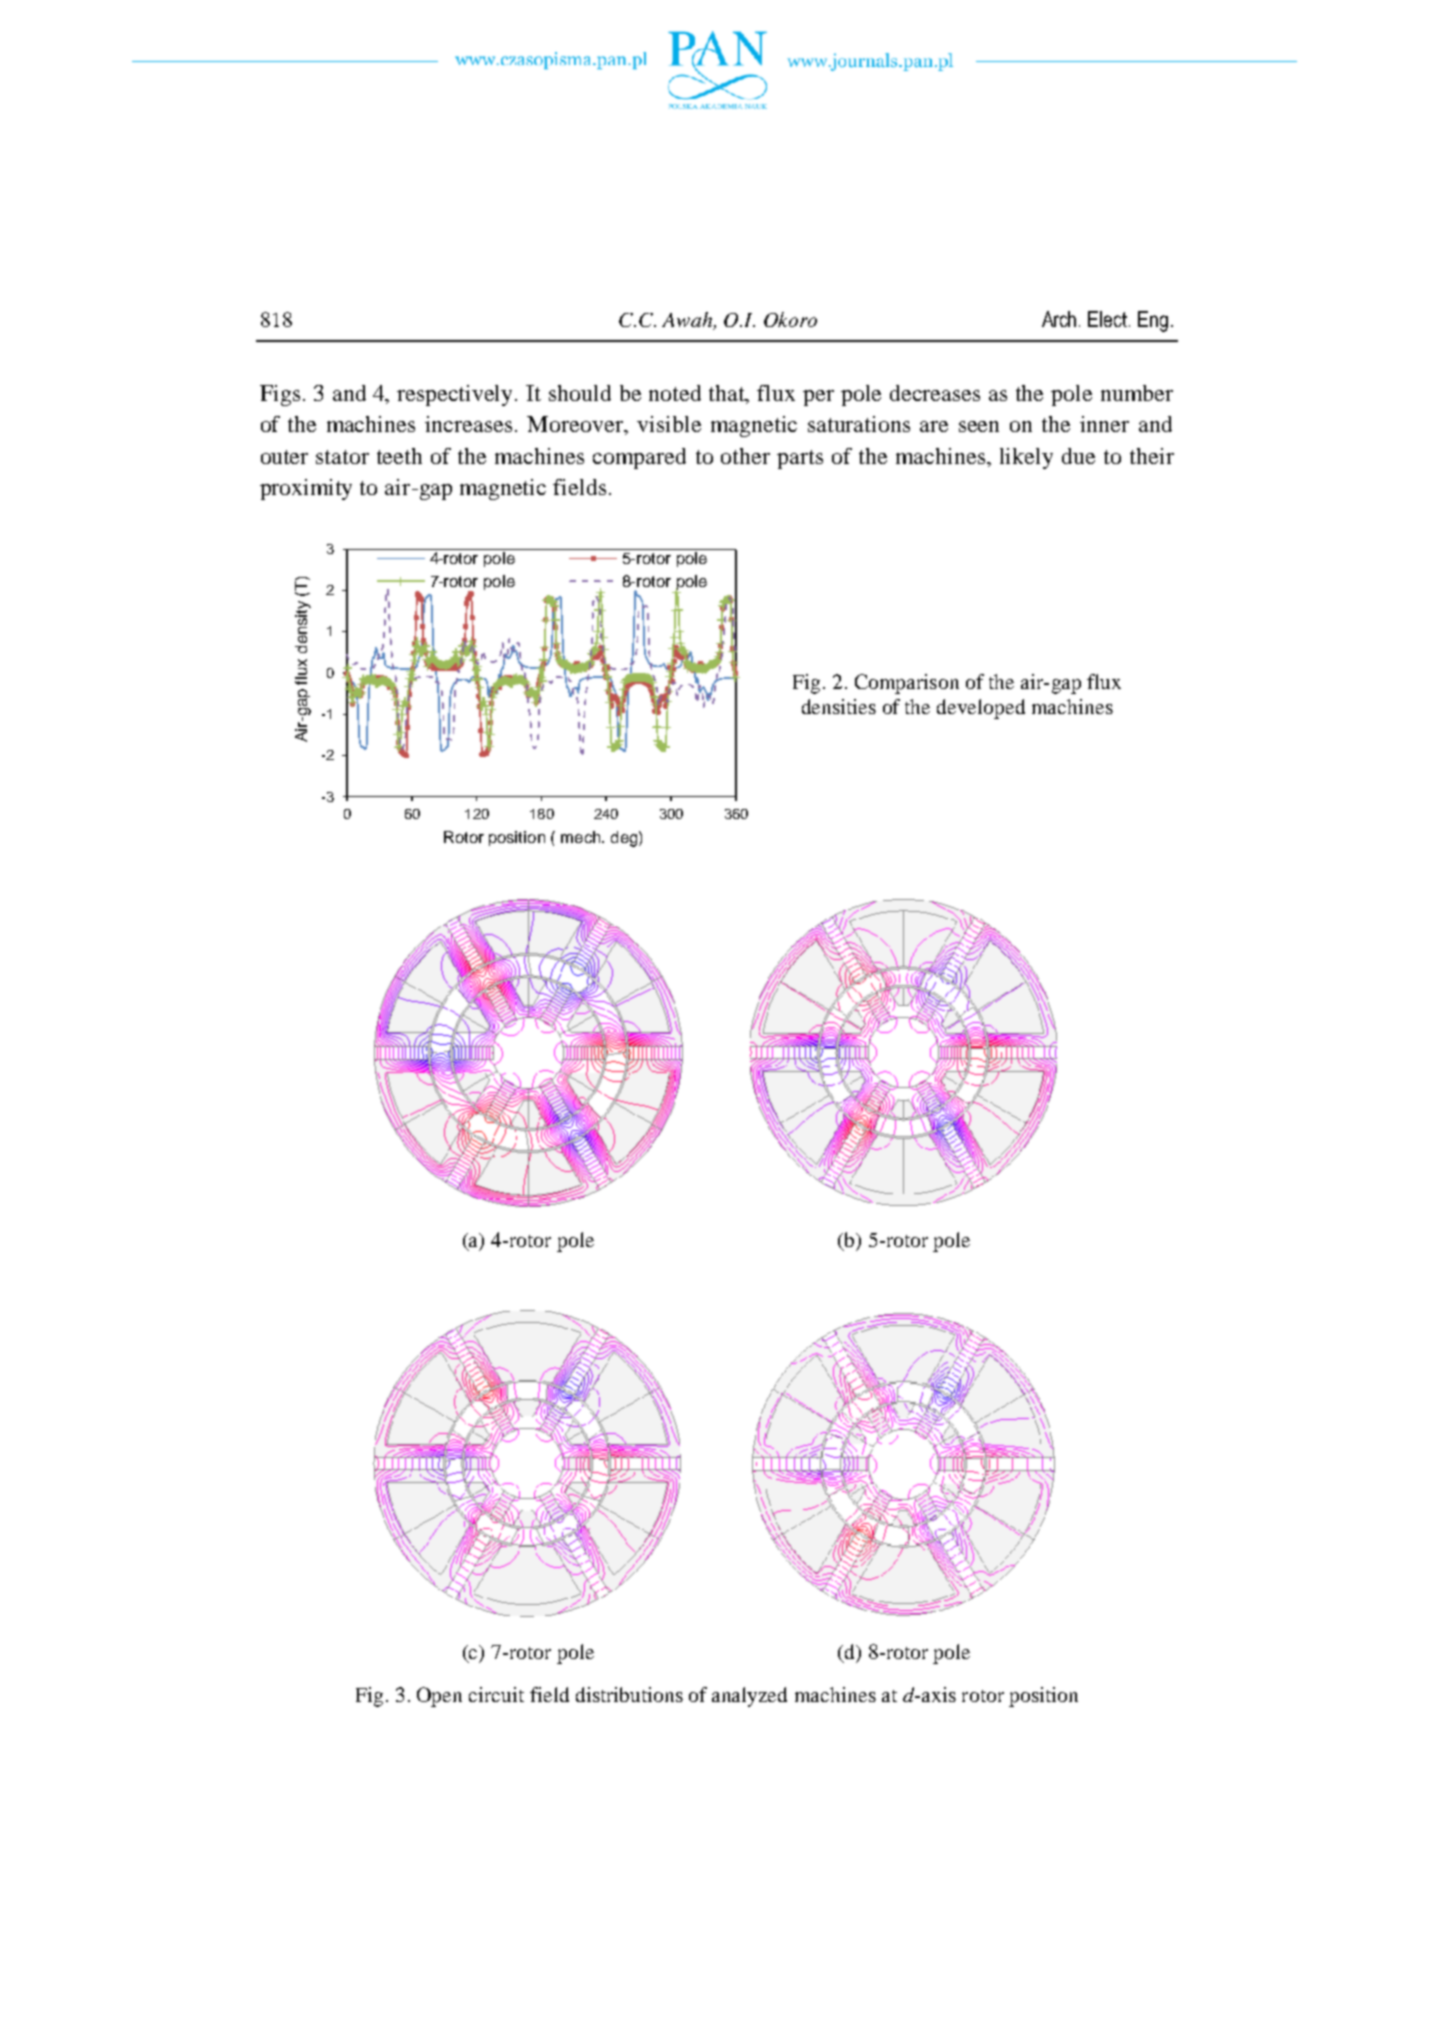 This screenshot has width=1434, height=2028. I want to click on Open, so click(439, 1697).
